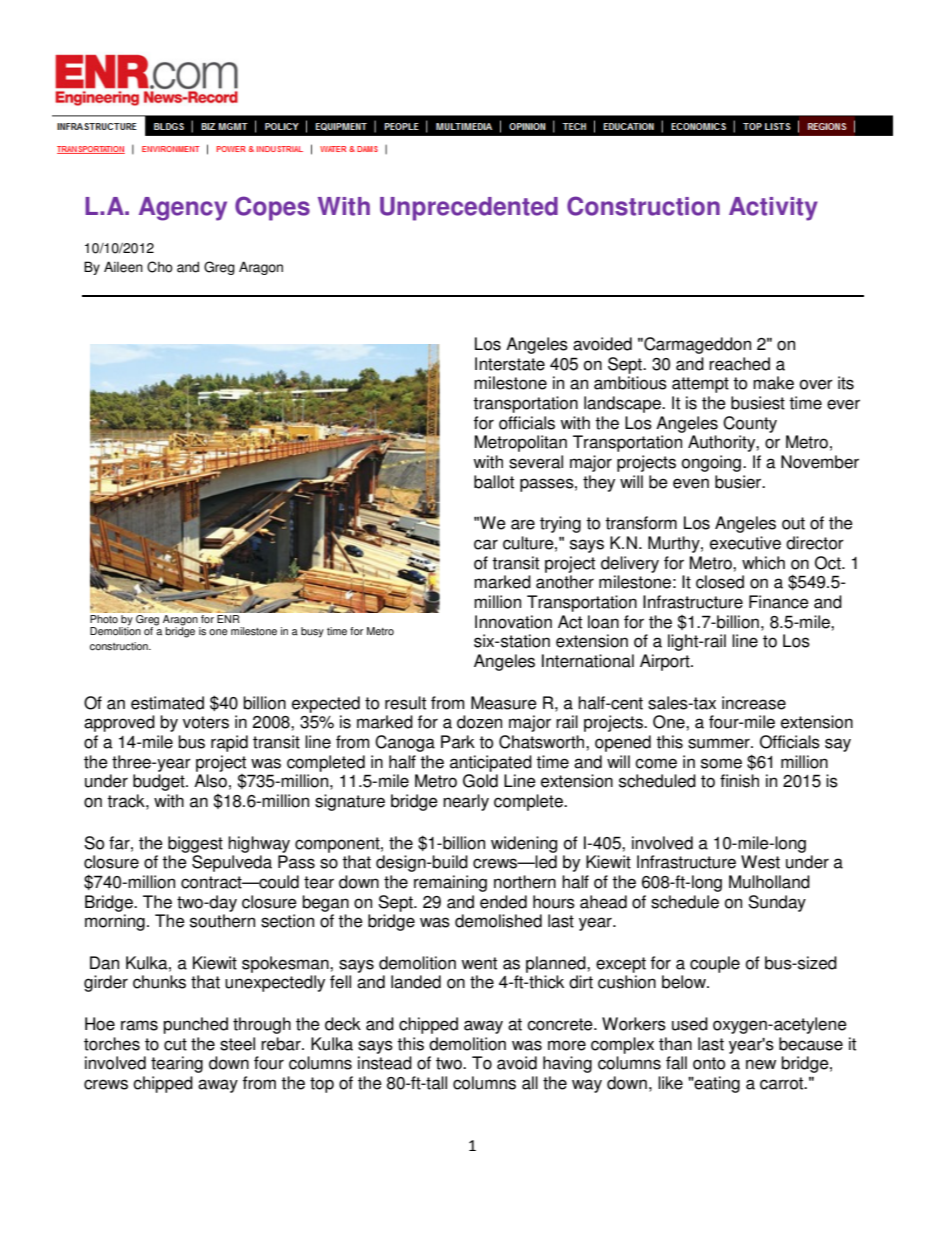  What do you see at coordinates (773, 209) in the screenshot?
I see `Activity` at bounding box center [773, 209].
